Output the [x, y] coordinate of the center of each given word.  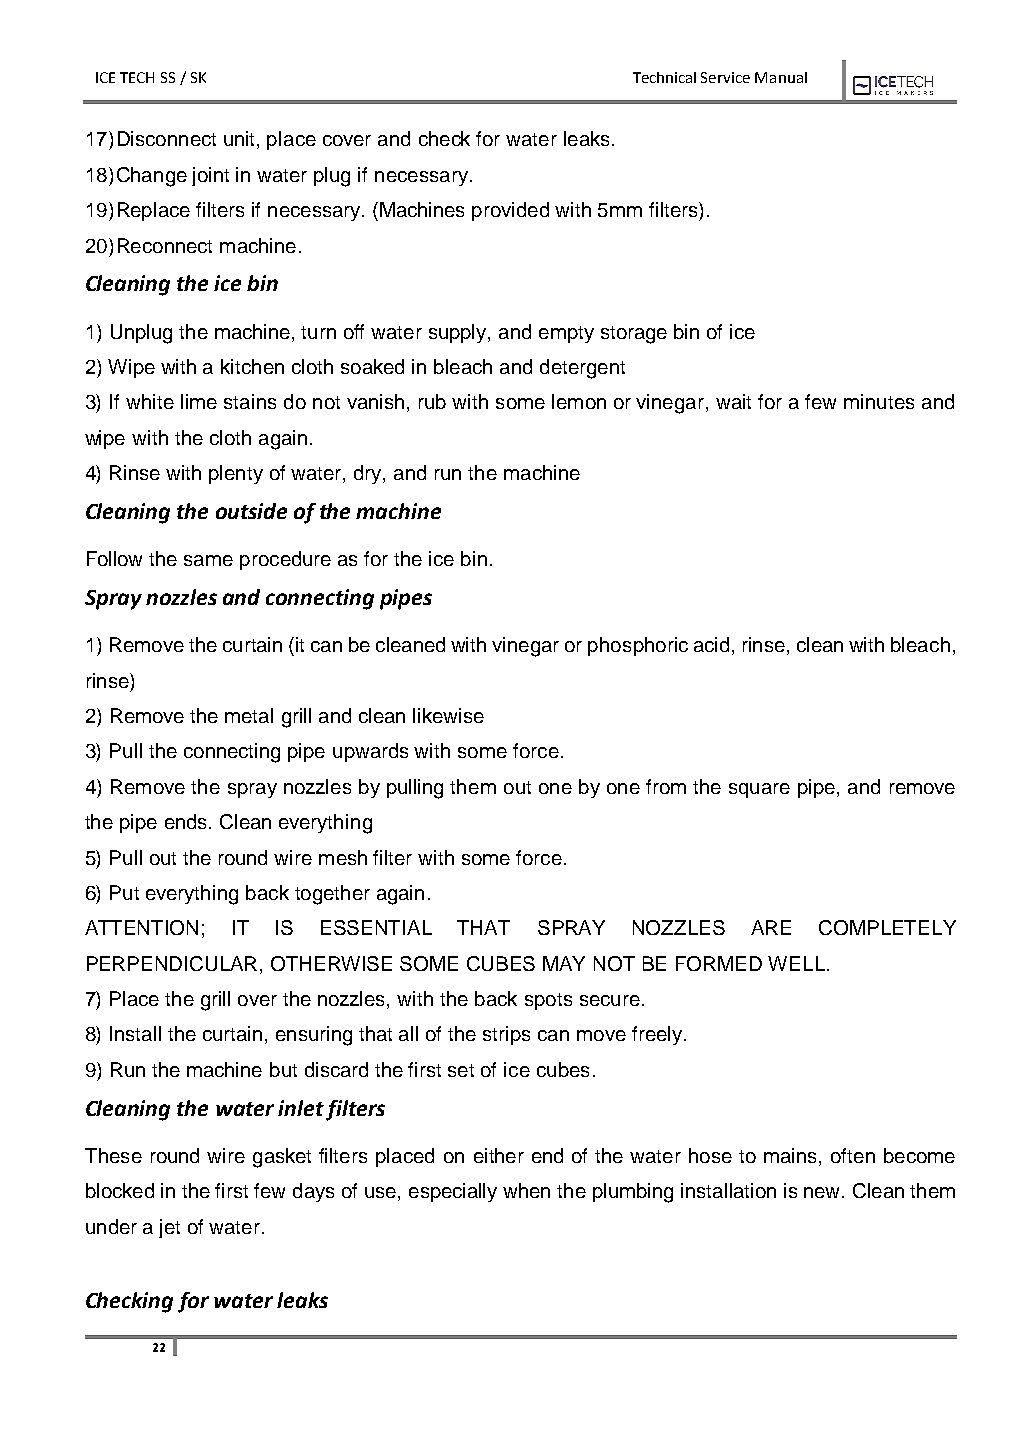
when [526, 1190]
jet [169, 1228]
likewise [448, 715]
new [823, 1192]
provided [510, 211]
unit [241, 140]
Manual [781, 77]
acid [711, 644]
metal [249, 715]
